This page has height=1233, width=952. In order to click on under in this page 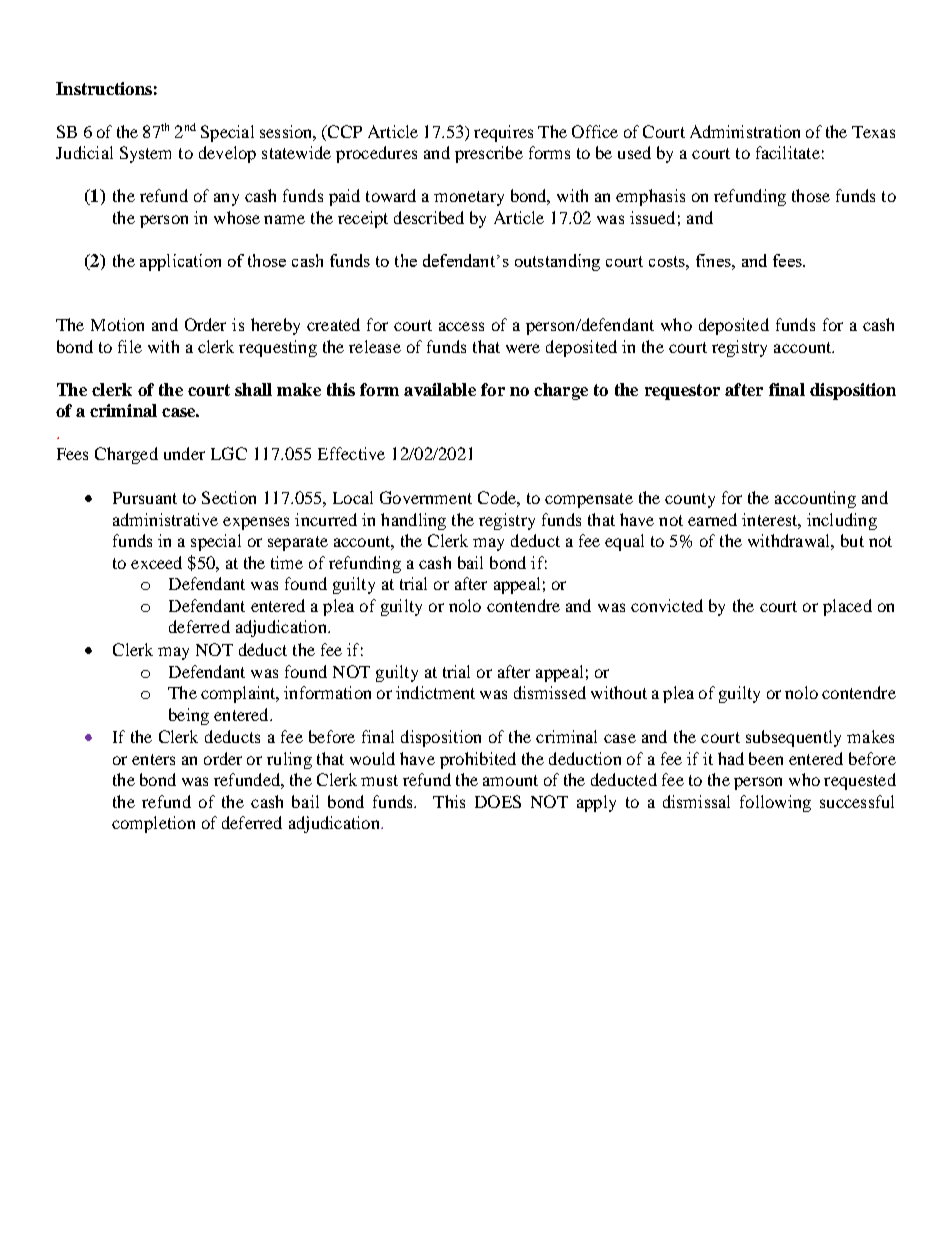, I will do `click(184, 453)`.
